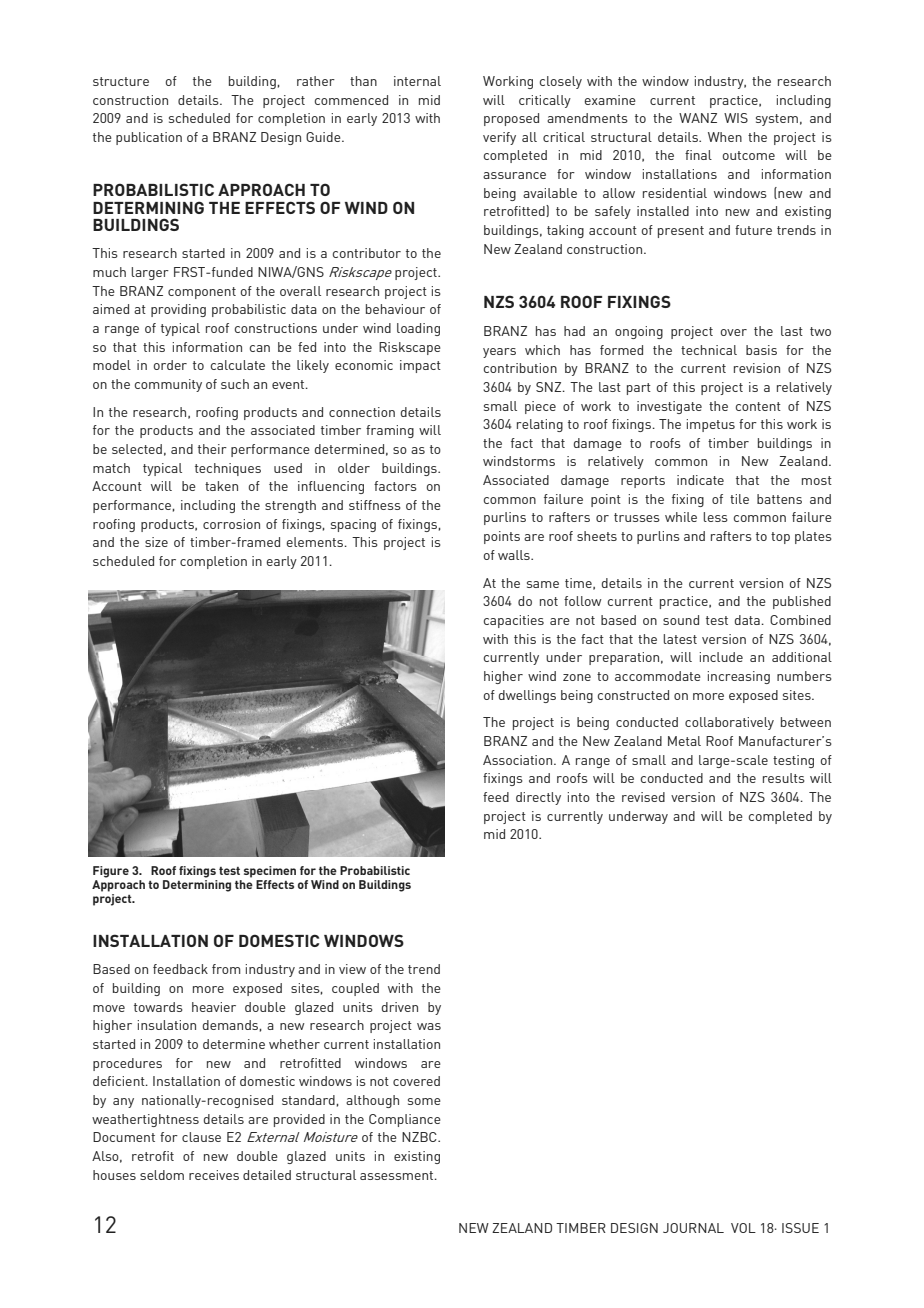  What do you see at coordinates (398, 1175) in the screenshot?
I see `assessment` at bounding box center [398, 1175].
